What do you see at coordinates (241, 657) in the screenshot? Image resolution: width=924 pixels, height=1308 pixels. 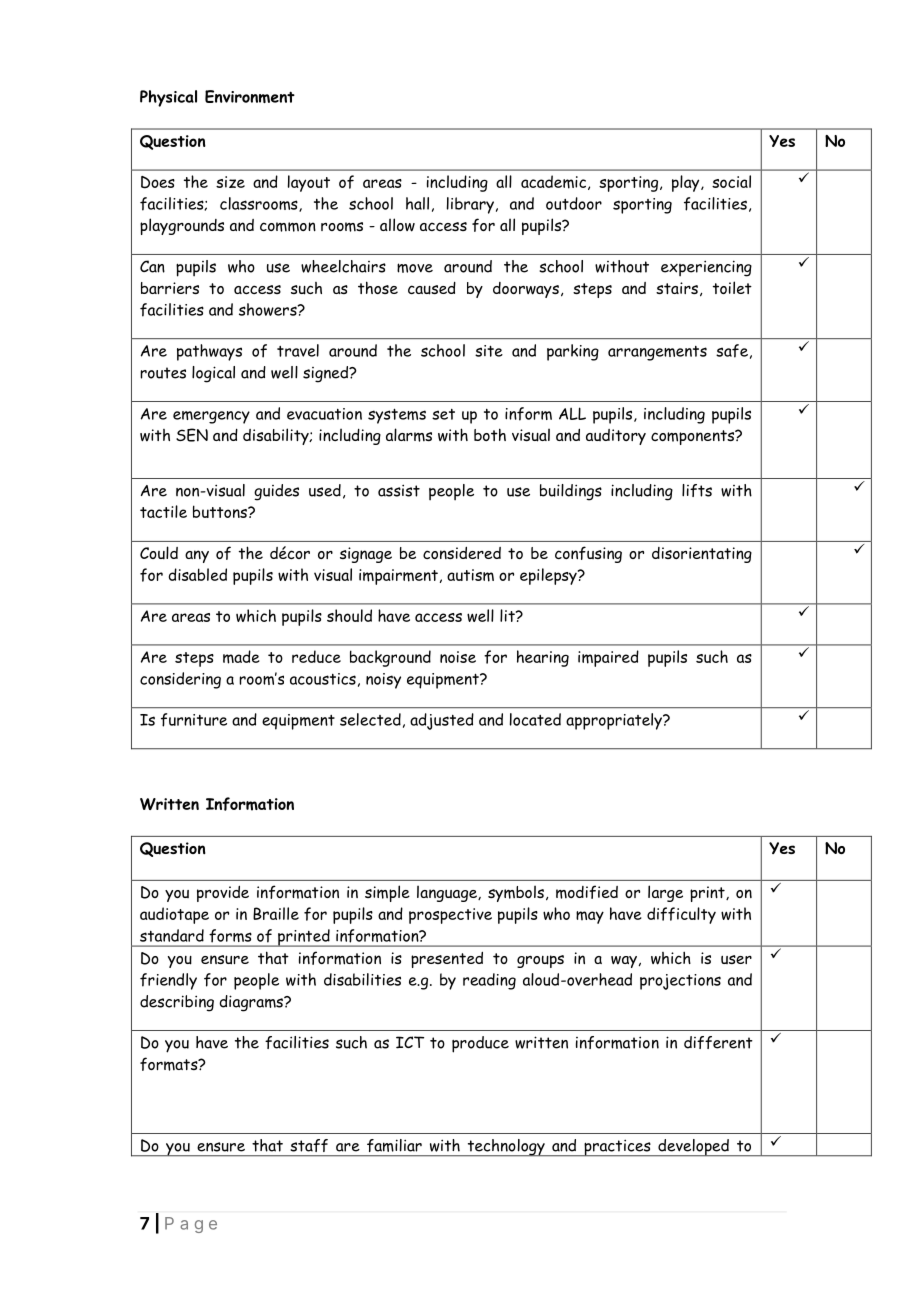 I see `made` at bounding box center [241, 657].
